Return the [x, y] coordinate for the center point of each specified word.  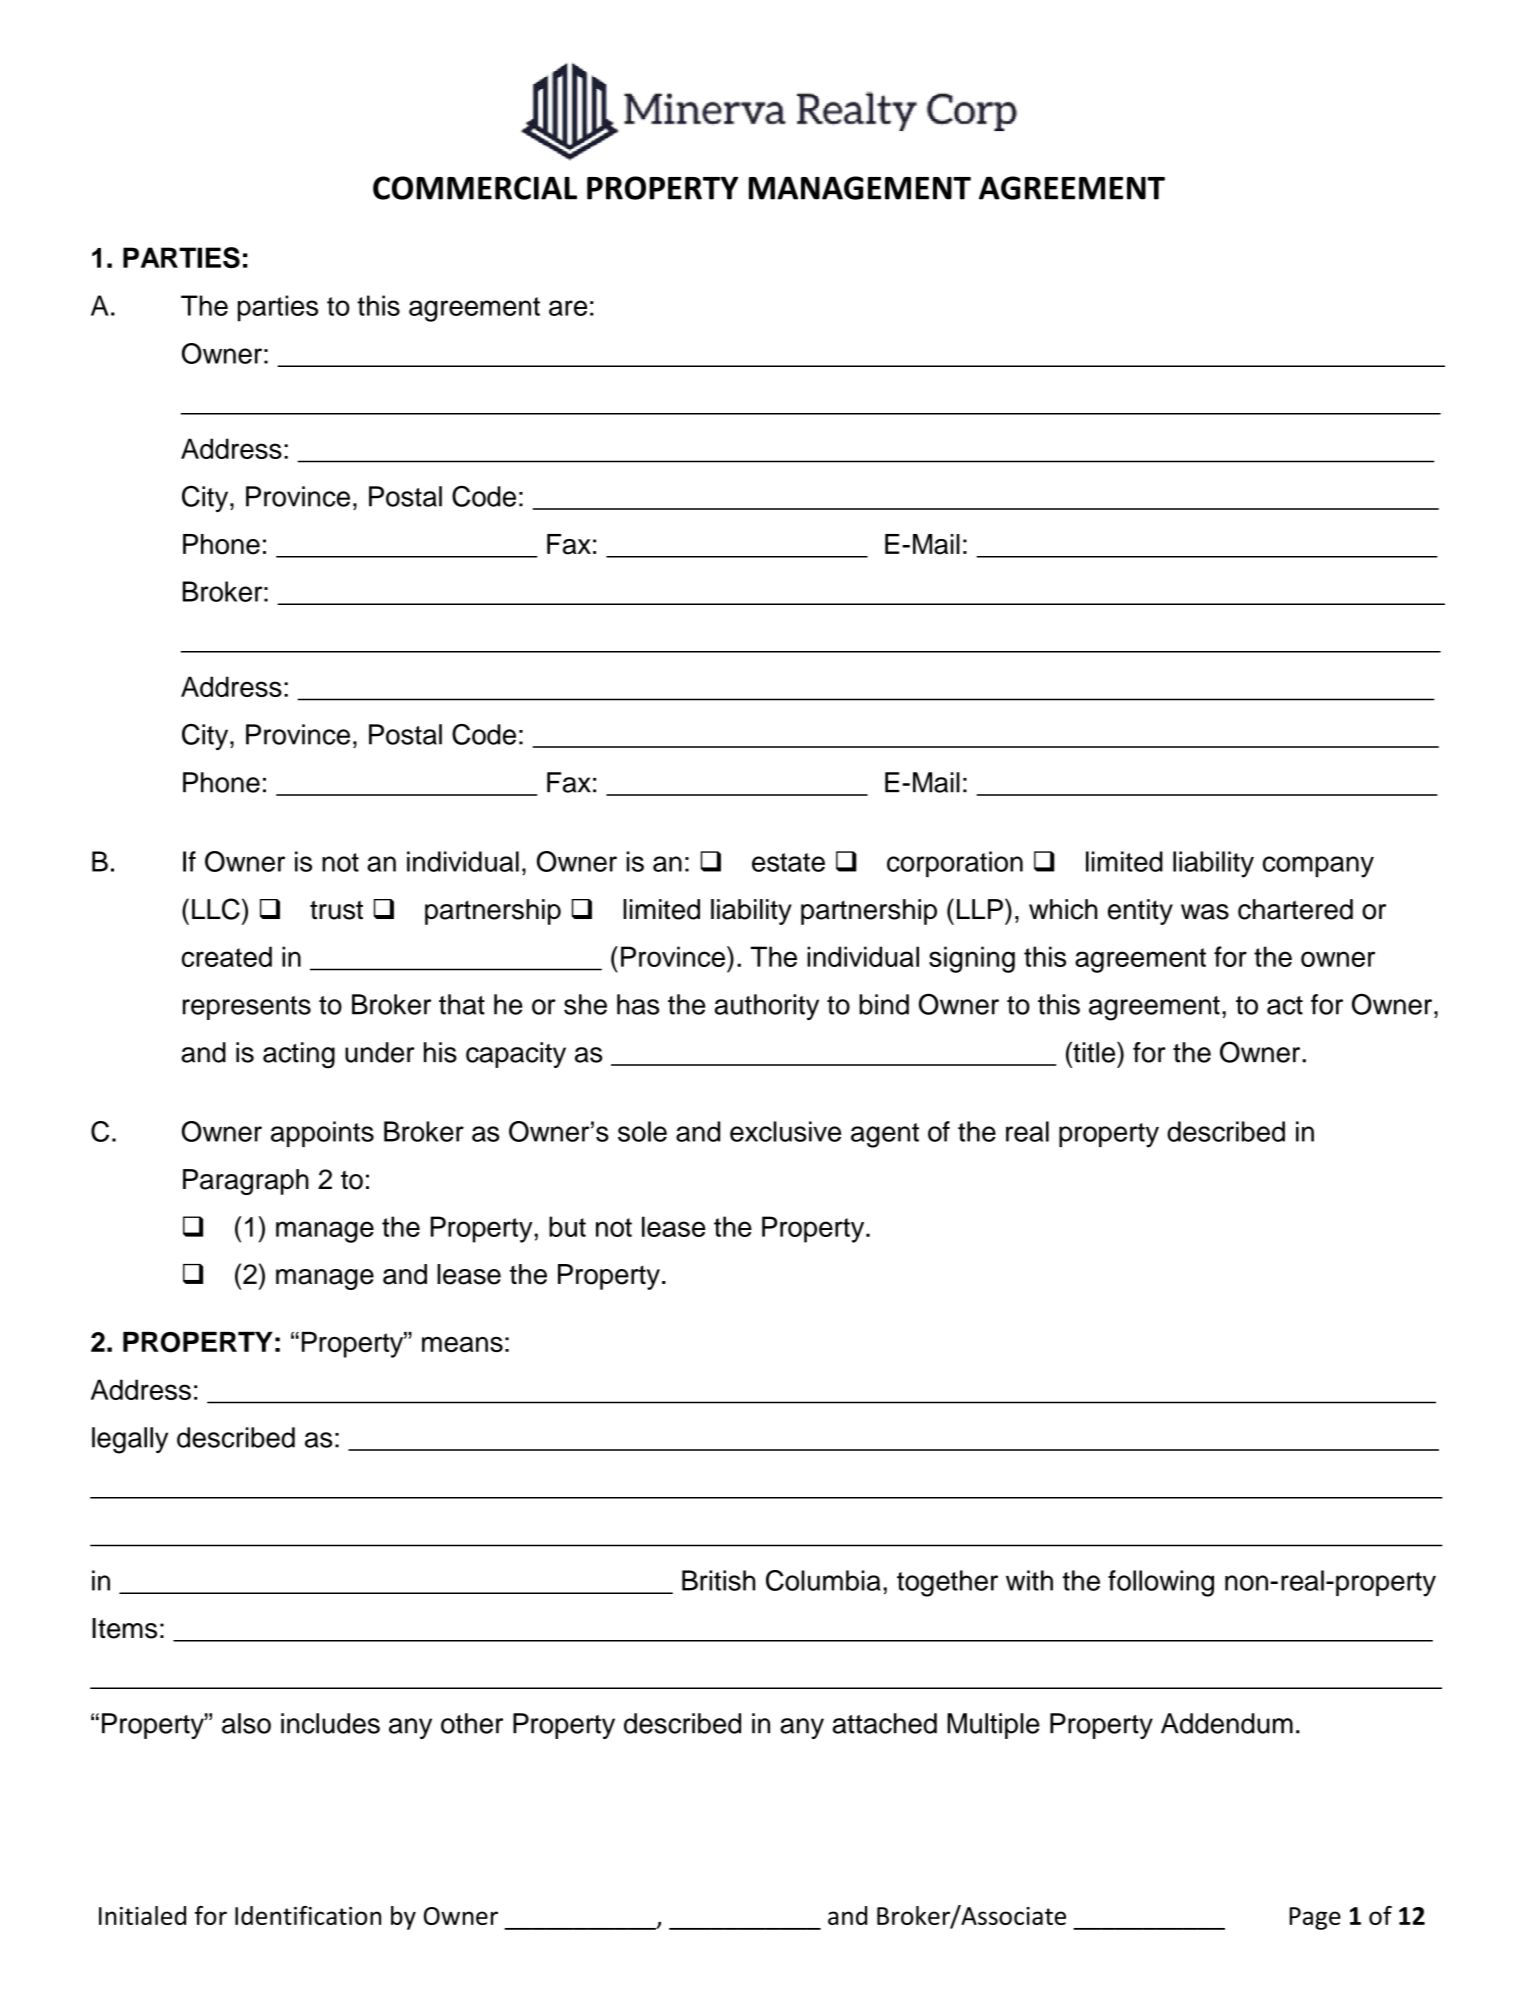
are [568, 308]
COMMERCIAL [475, 188]
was [1205, 912]
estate [788, 862]
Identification [308, 1915]
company [1318, 867]
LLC [216, 909]
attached [885, 1723]
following [1161, 1583]
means [462, 1344]
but [567, 1226]
